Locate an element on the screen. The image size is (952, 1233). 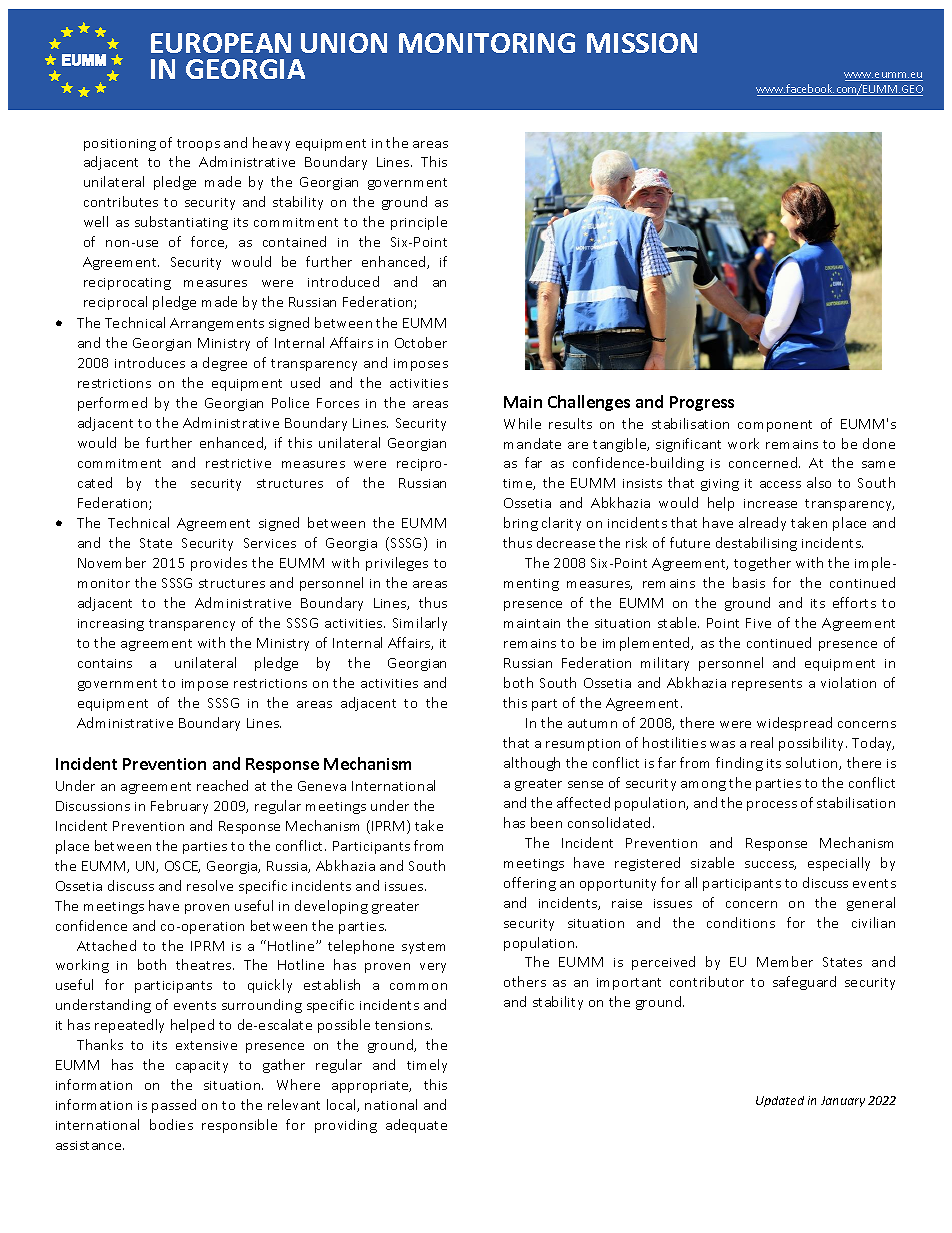
MISSION is located at coordinates (642, 43).
